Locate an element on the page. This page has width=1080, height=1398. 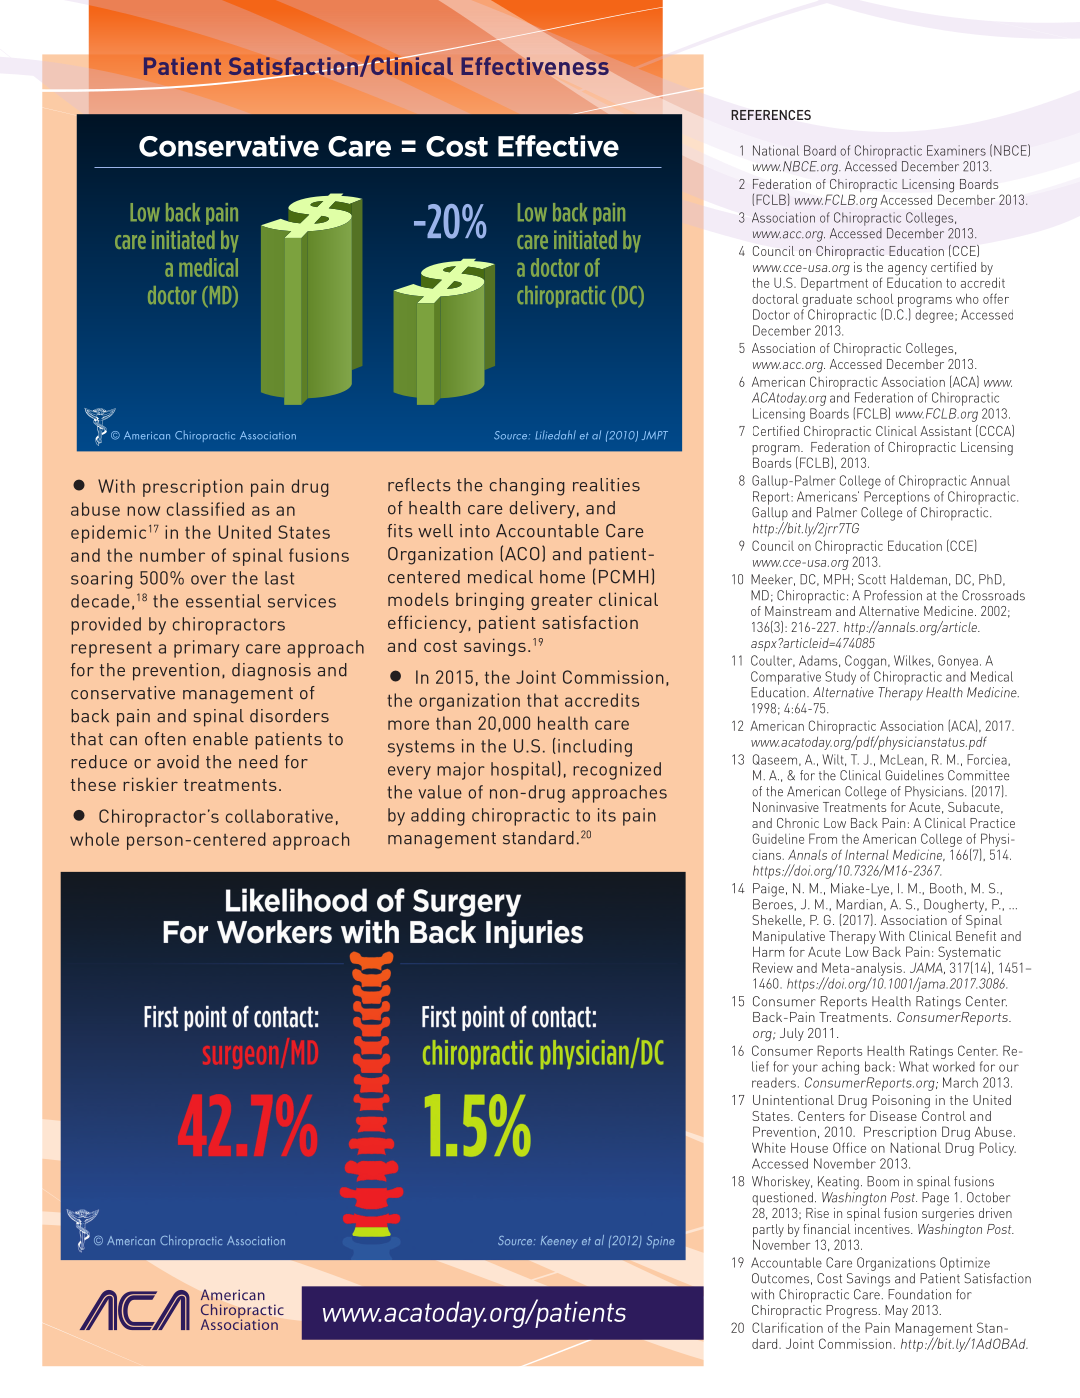
enable is located at coordinates (220, 739).
